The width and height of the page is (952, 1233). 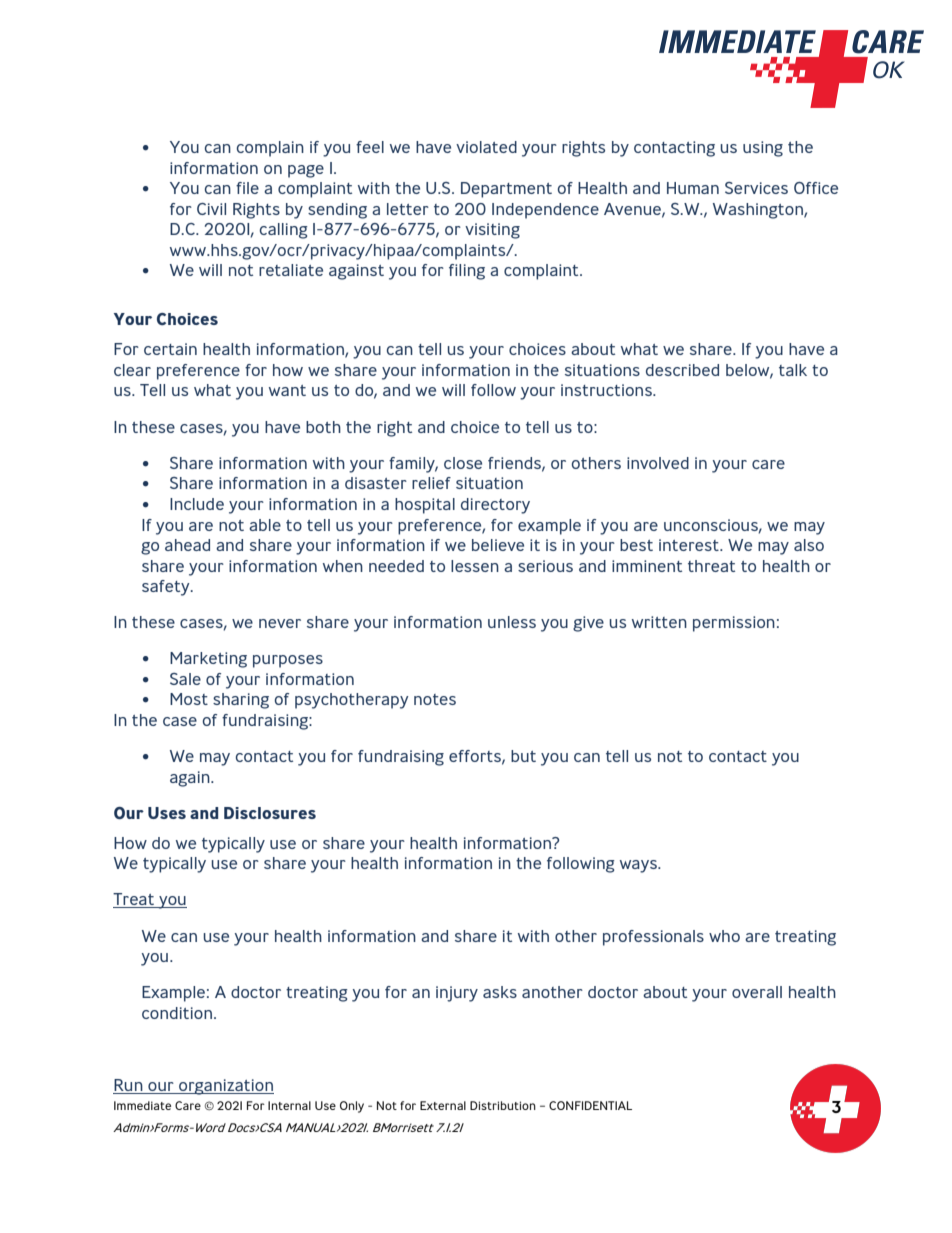 What do you see at coordinates (756, 188) in the page?
I see `Services` at bounding box center [756, 188].
